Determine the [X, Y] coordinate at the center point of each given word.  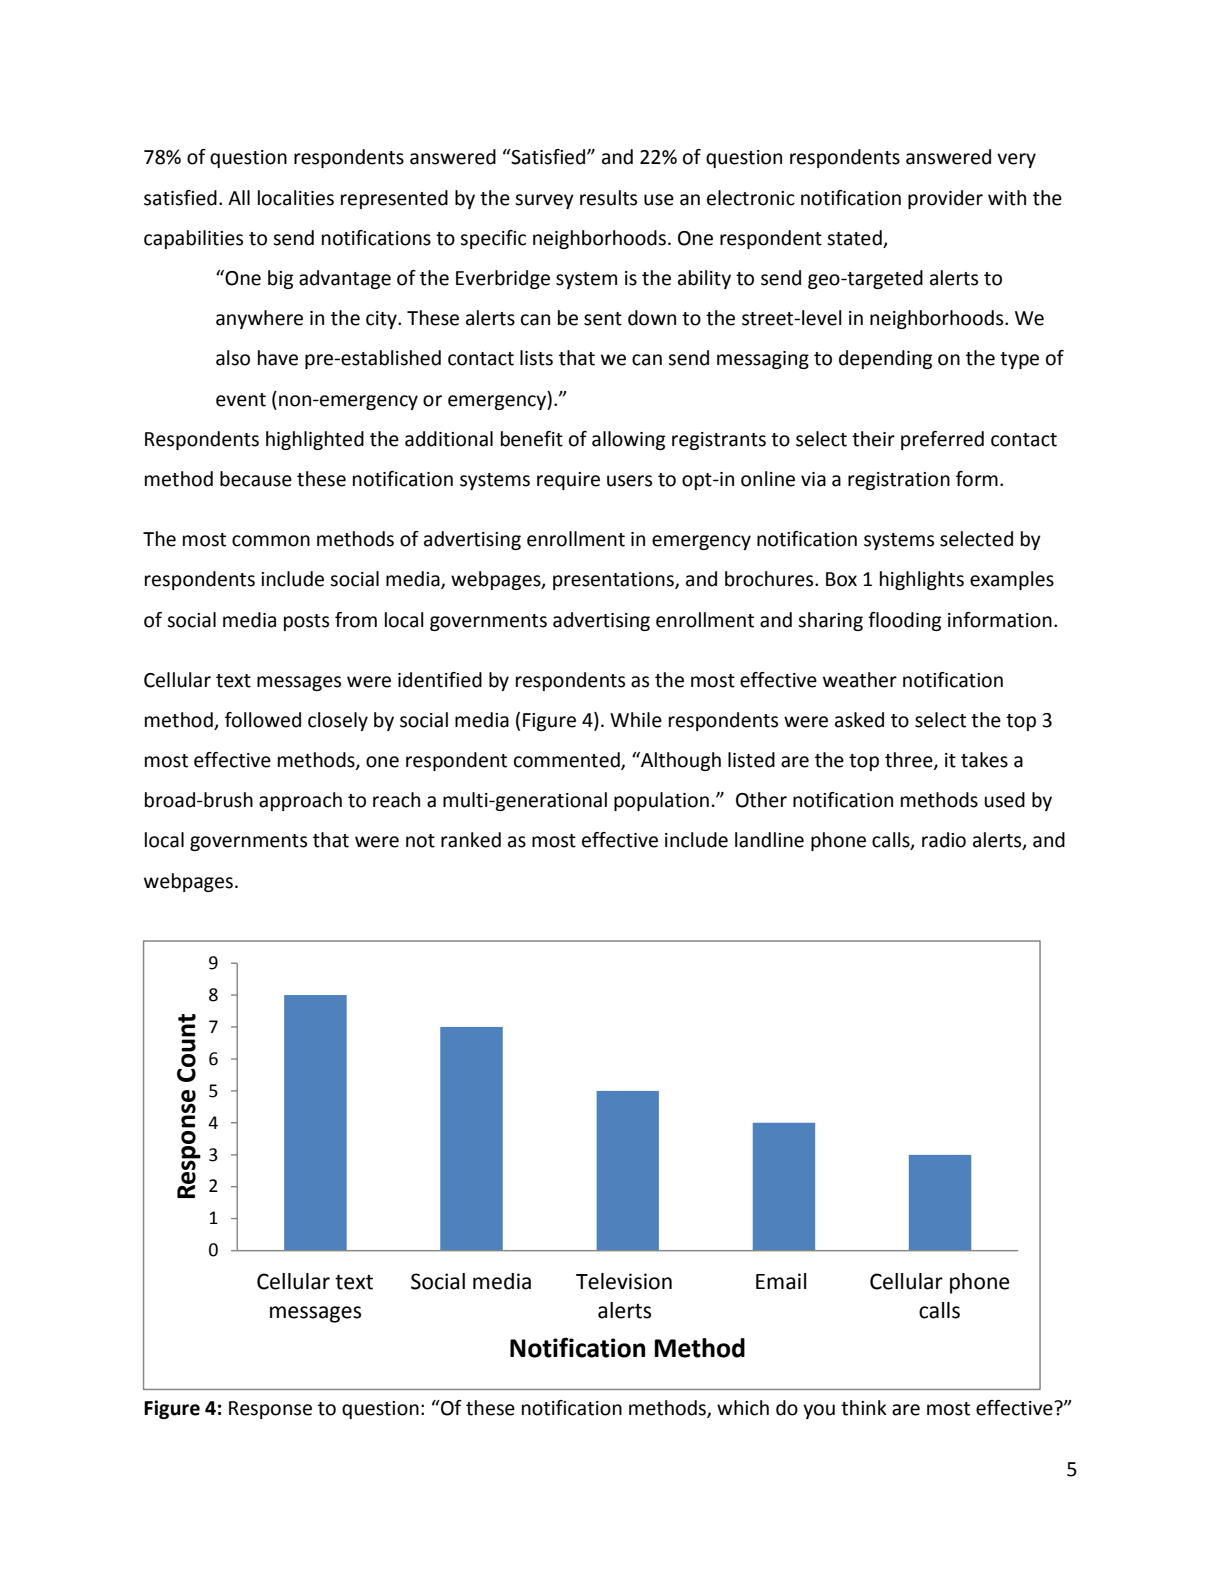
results [608, 198]
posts [306, 622]
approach [300, 801]
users [629, 481]
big [280, 279]
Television [624, 1281]
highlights [922, 580]
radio [944, 840]
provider [945, 199]
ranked [471, 840]
